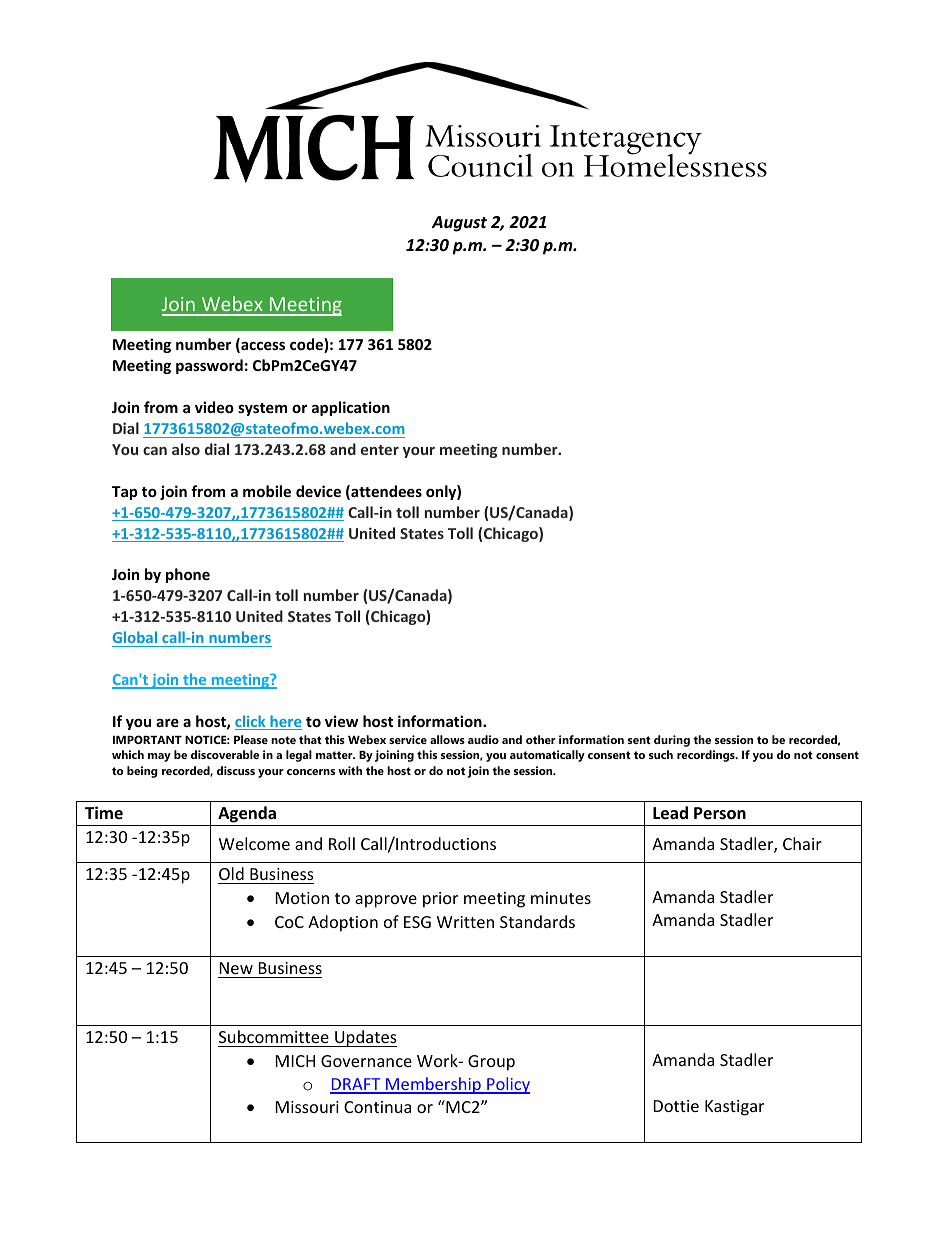 The height and width of the screenshot is (1233, 952). I want to click on access, so click(262, 347).
